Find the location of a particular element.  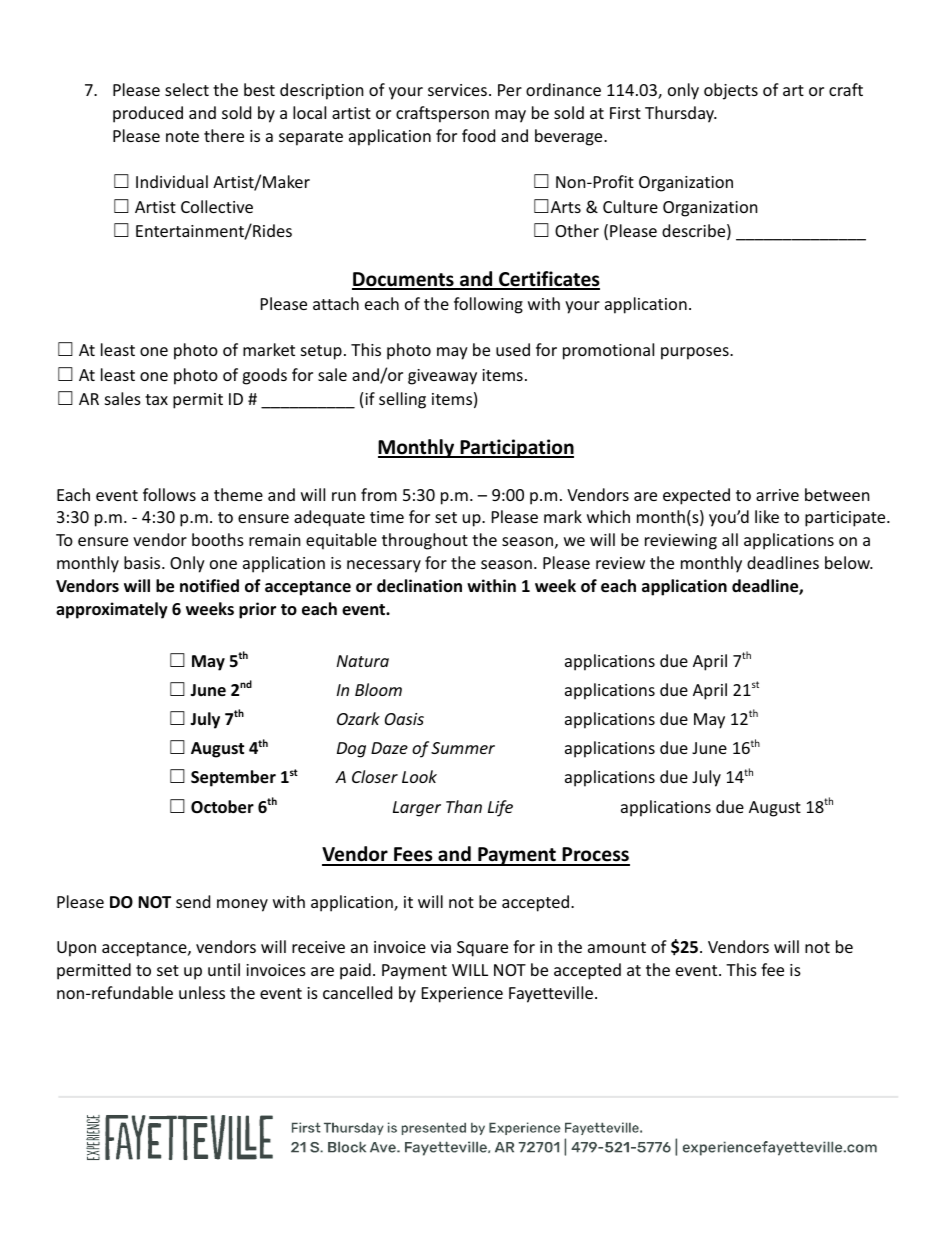

basis is located at coordinates (143, 562).
